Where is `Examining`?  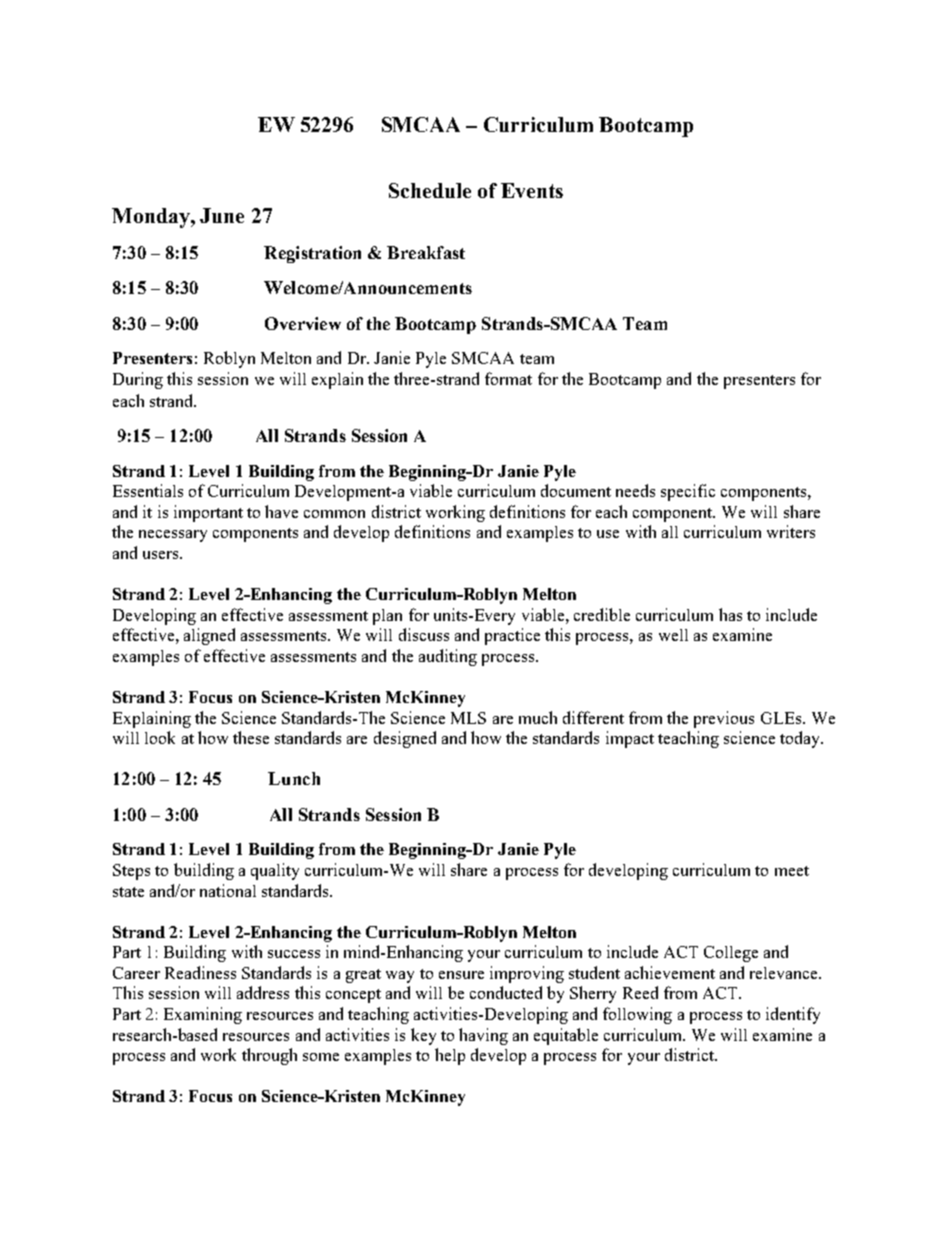
Examining is located at coordinates (203, 1015).
